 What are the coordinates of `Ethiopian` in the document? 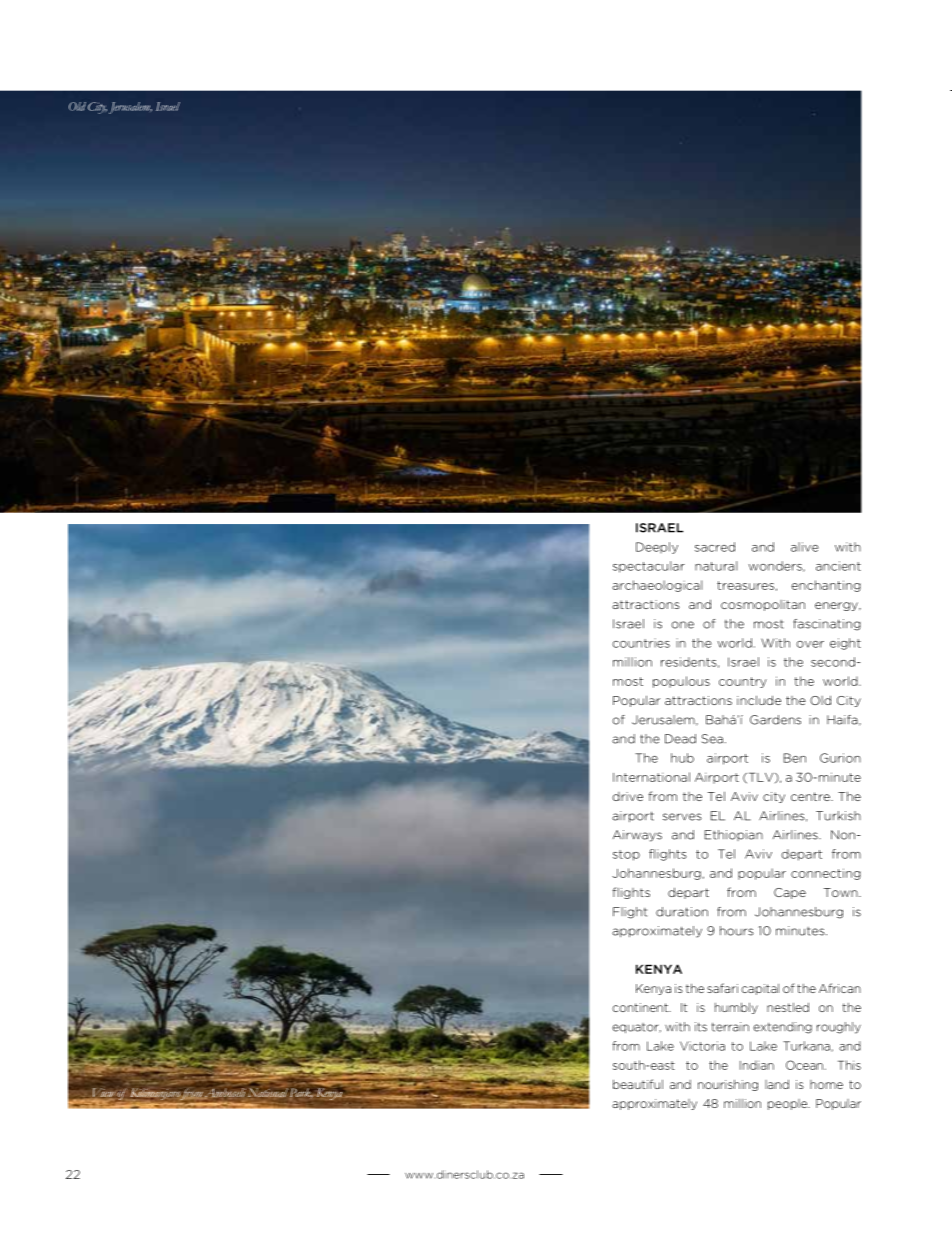 It's located at (734, 835).
